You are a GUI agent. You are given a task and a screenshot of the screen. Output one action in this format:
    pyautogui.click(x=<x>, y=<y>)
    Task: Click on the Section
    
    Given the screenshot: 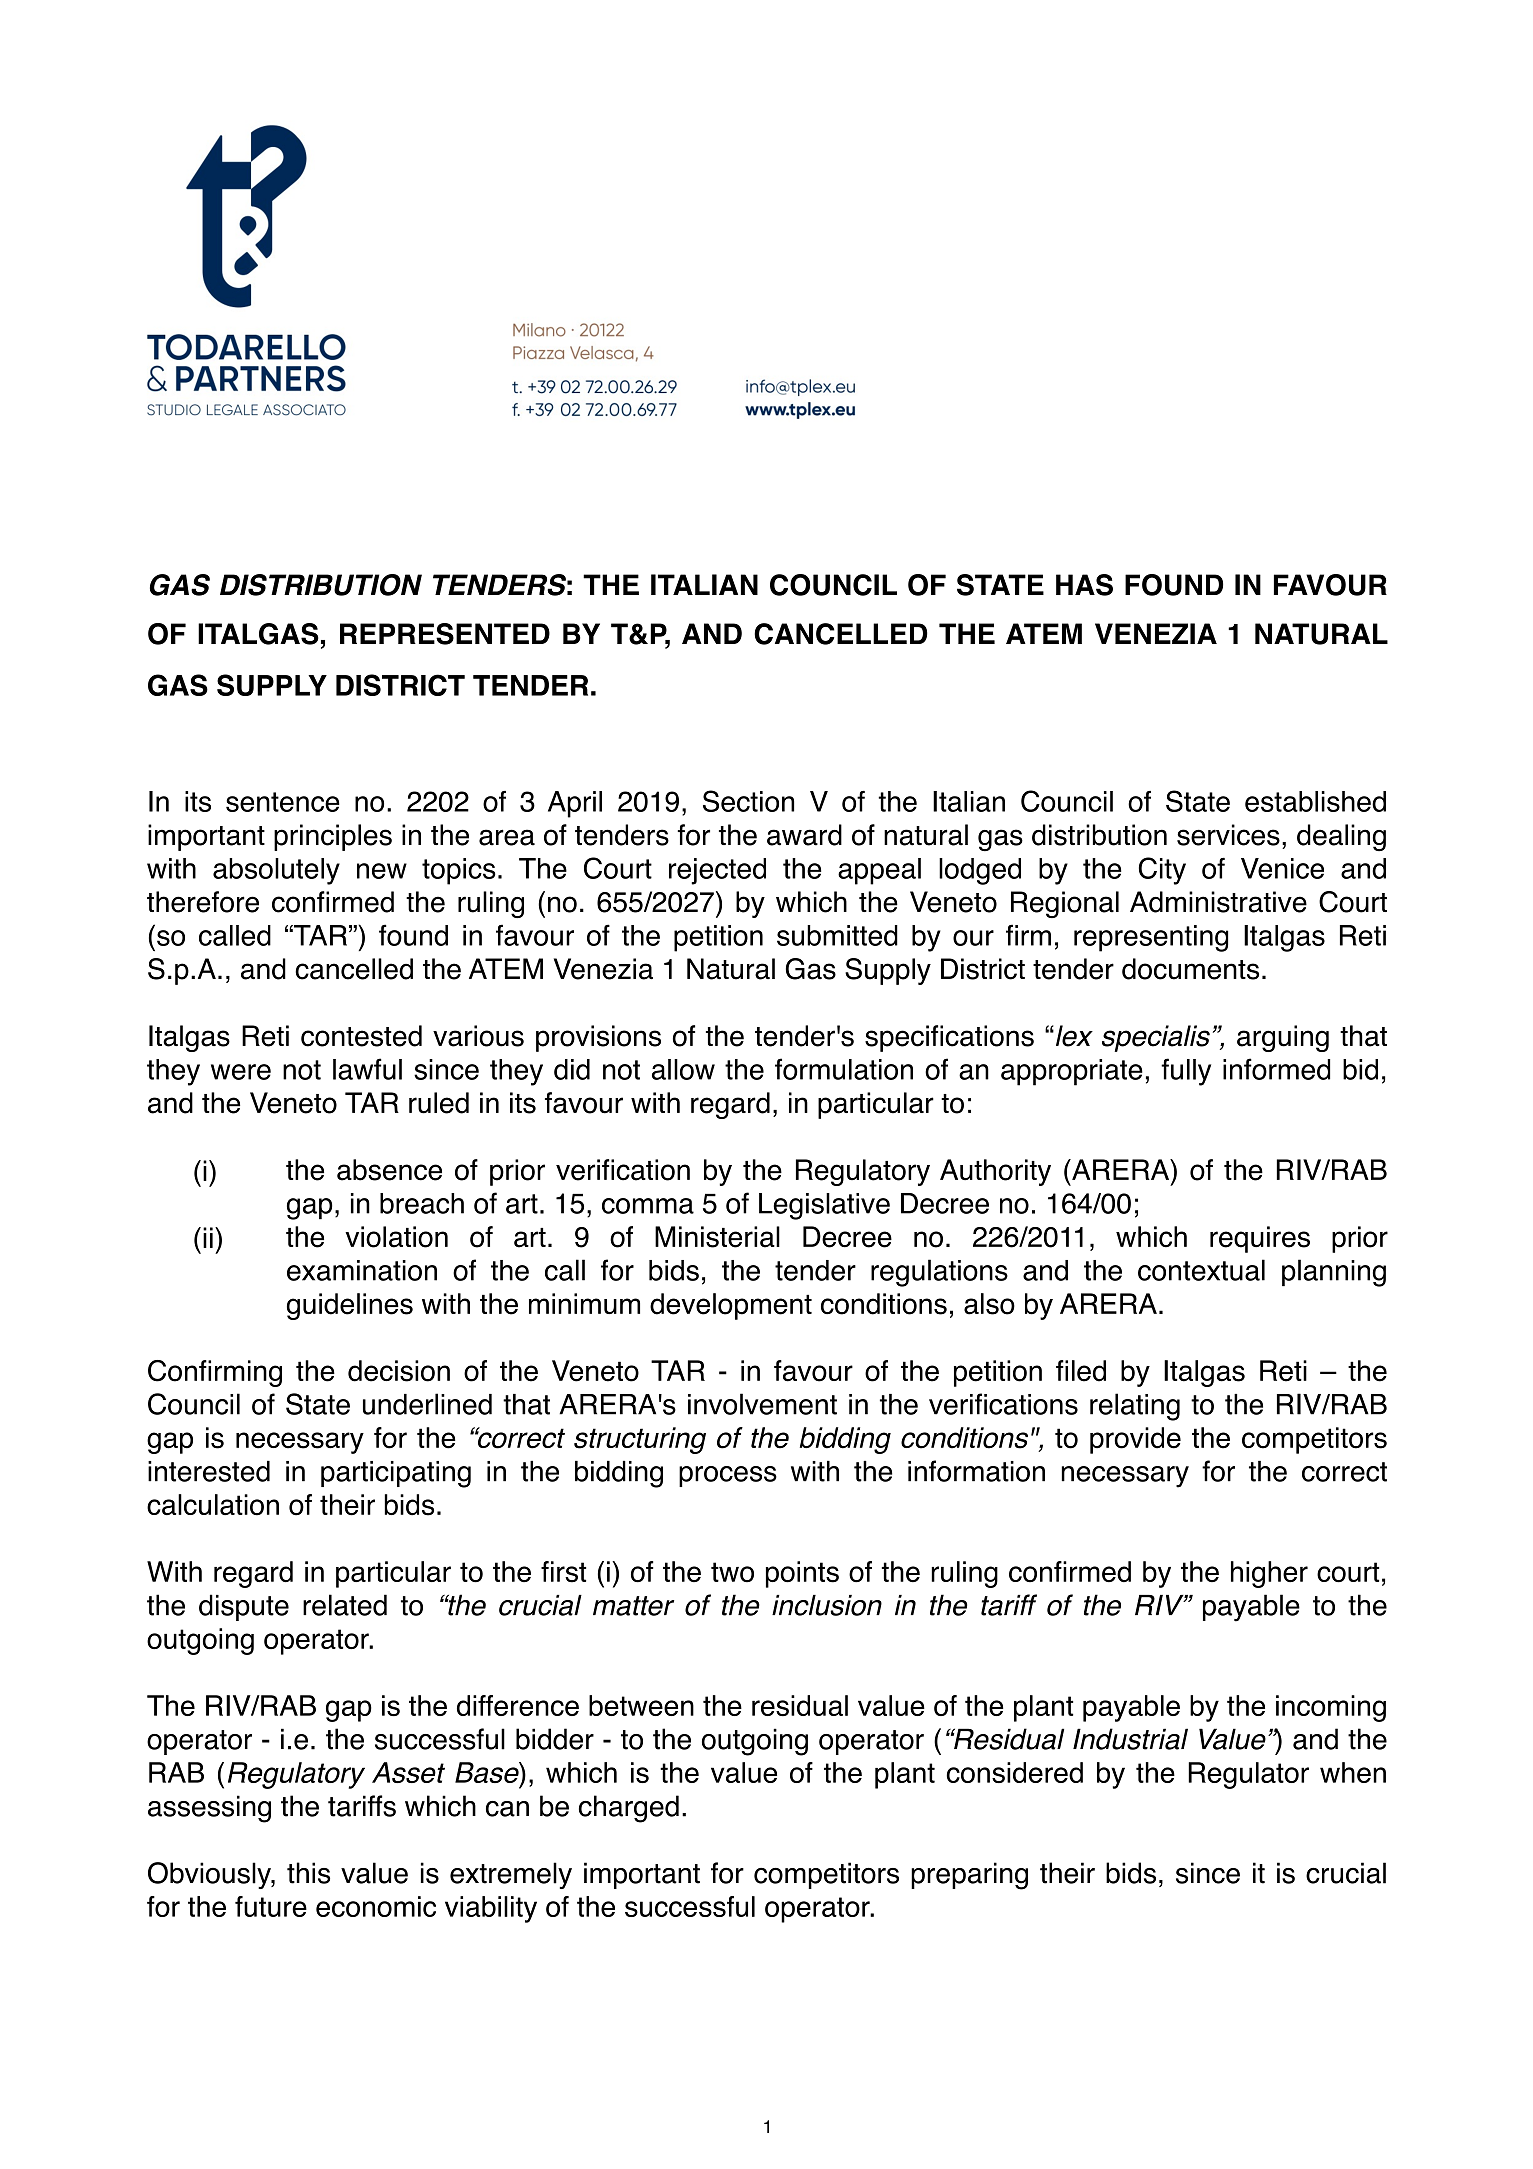 What is the action you would take?
    pyautogui.click(x=748, y=801)
